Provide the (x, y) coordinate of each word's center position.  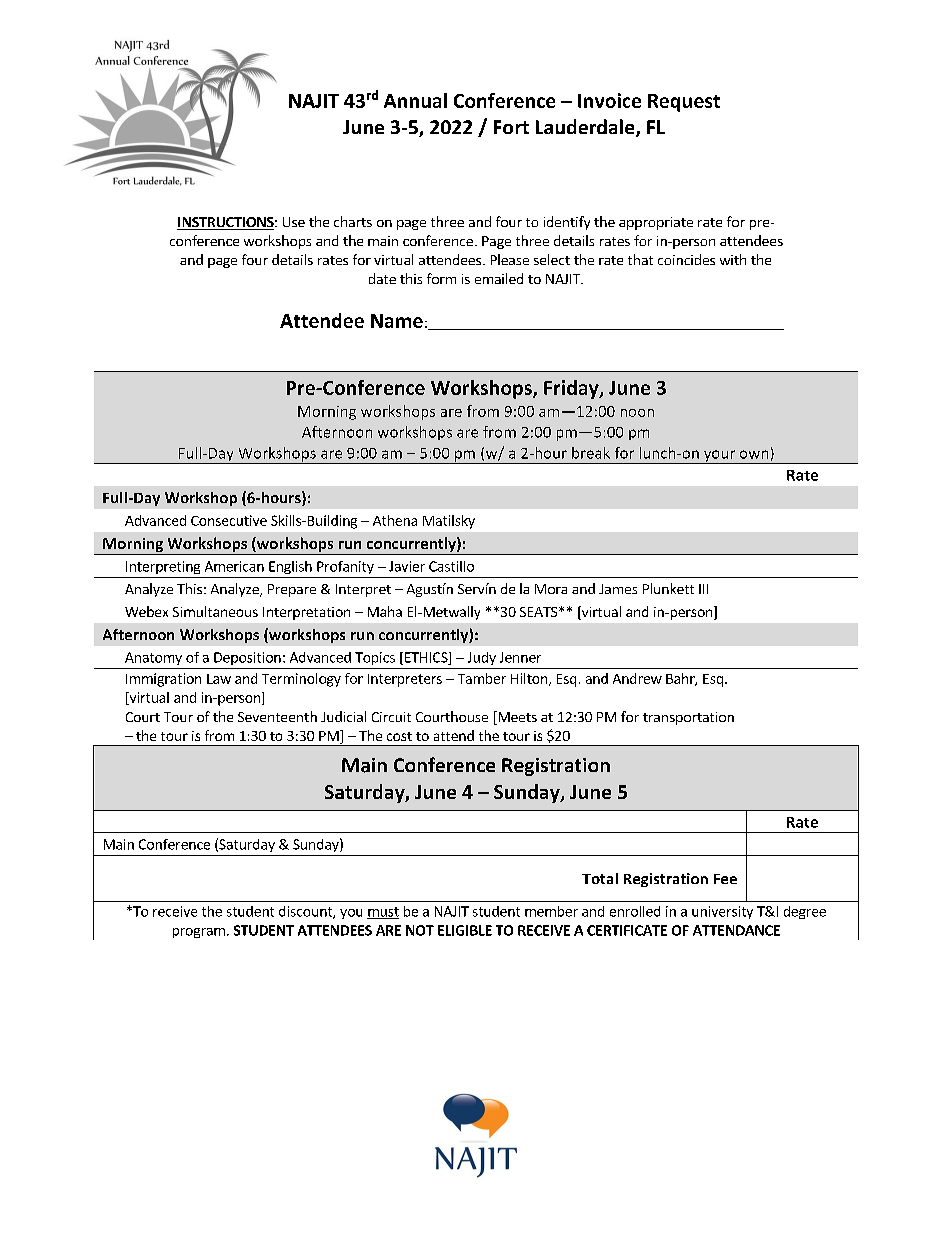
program (199, 933)
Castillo (451, 566)
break (591, 453)
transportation (688, 718)
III (703, 589)
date (382, 278)
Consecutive (229, 520)
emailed (499, 278)
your (719, 457)
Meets (516, 718)
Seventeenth (277, 716)
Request (684, 103)
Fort (511, 127)
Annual (415, 100)
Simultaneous (215, 611)
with (733, 259)
